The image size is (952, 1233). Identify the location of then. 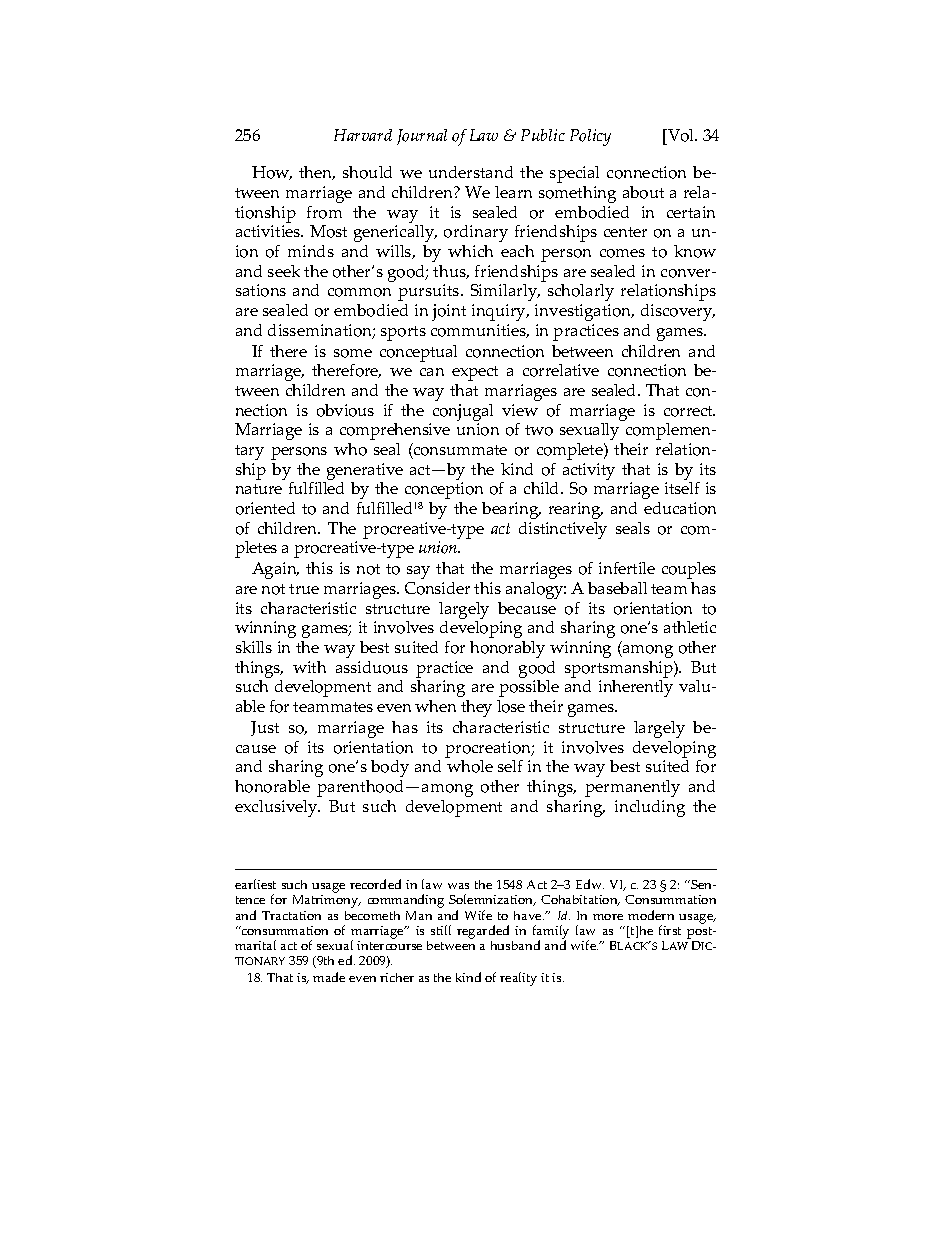
(317, 173).
